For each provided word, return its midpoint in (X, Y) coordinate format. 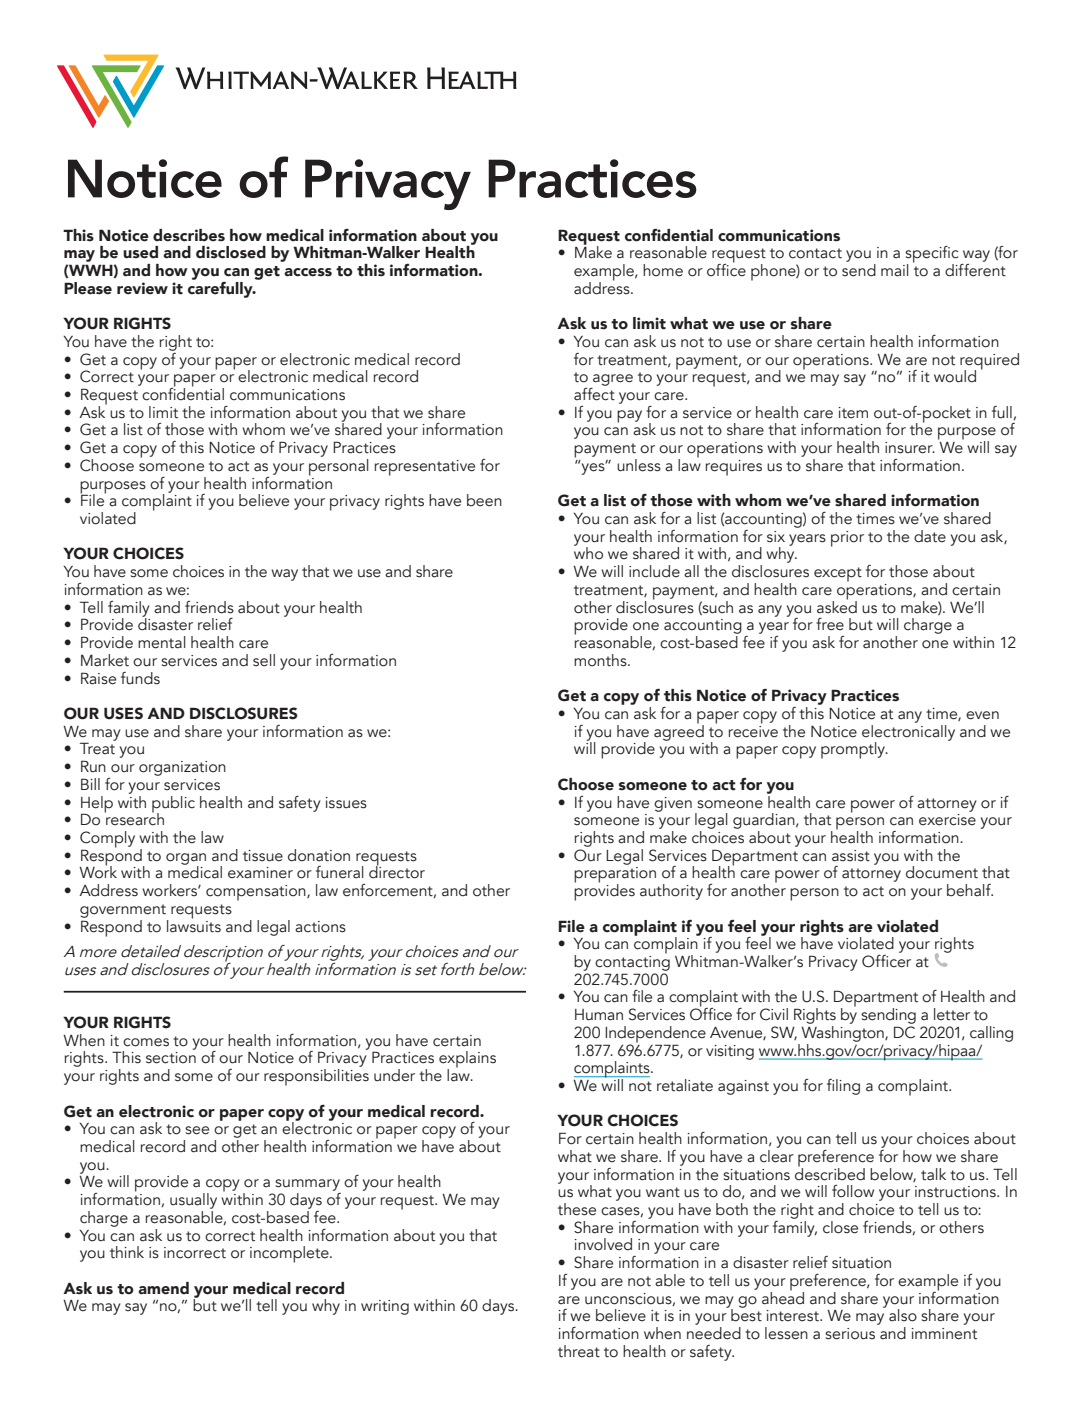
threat (579, 1351)
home (663, 270)
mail (895, 270)
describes (189, 235)
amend (163, 1288)
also (903, 1315)
